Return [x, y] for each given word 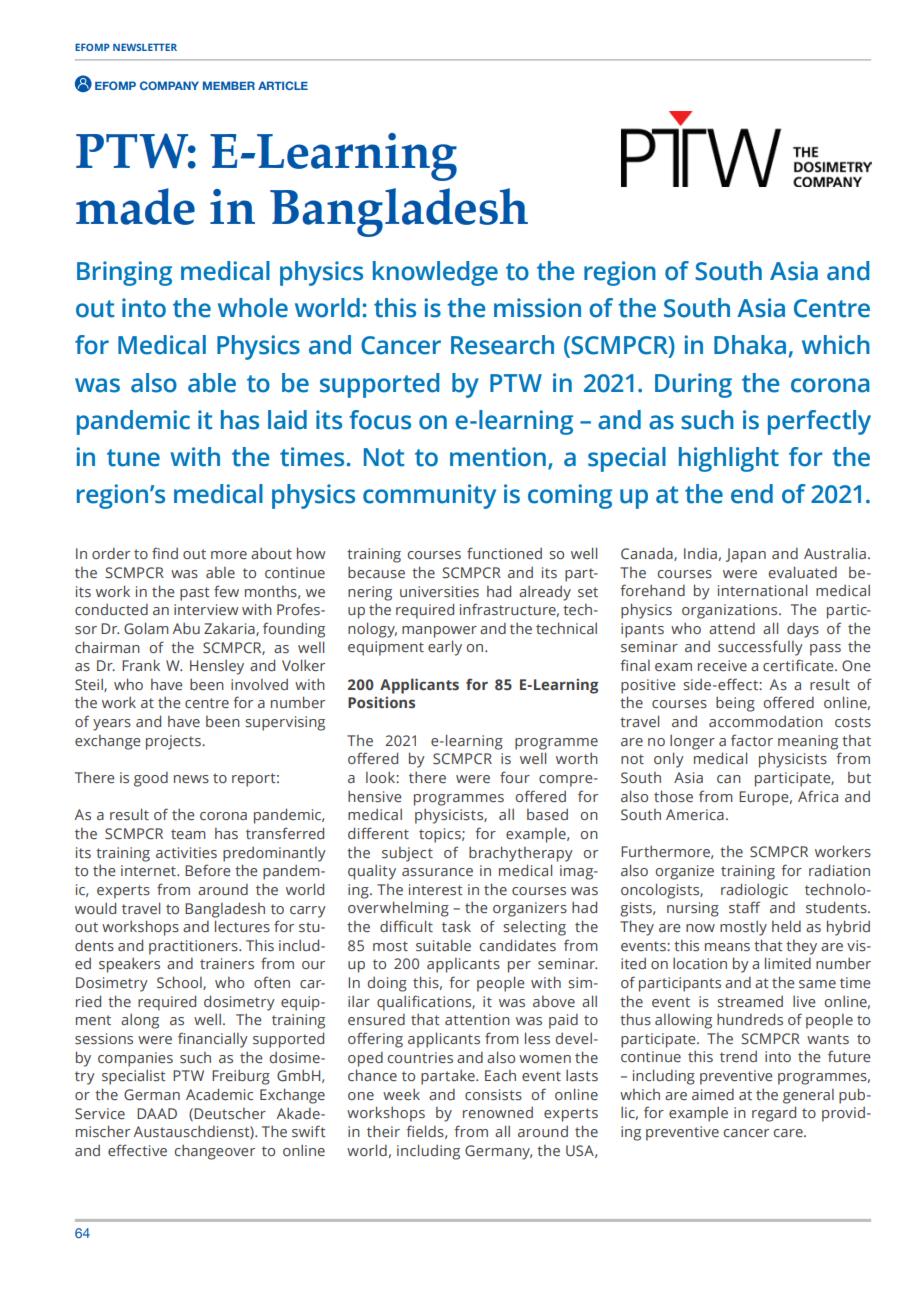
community [429, 496]
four [515, 777]
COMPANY [169, 85]
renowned [498, 1112]
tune [133, 458]
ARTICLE [283, 85]
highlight [729, 459]
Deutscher [230, 1113]
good [151, 779]
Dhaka [750, 345]
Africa [818, 796]
